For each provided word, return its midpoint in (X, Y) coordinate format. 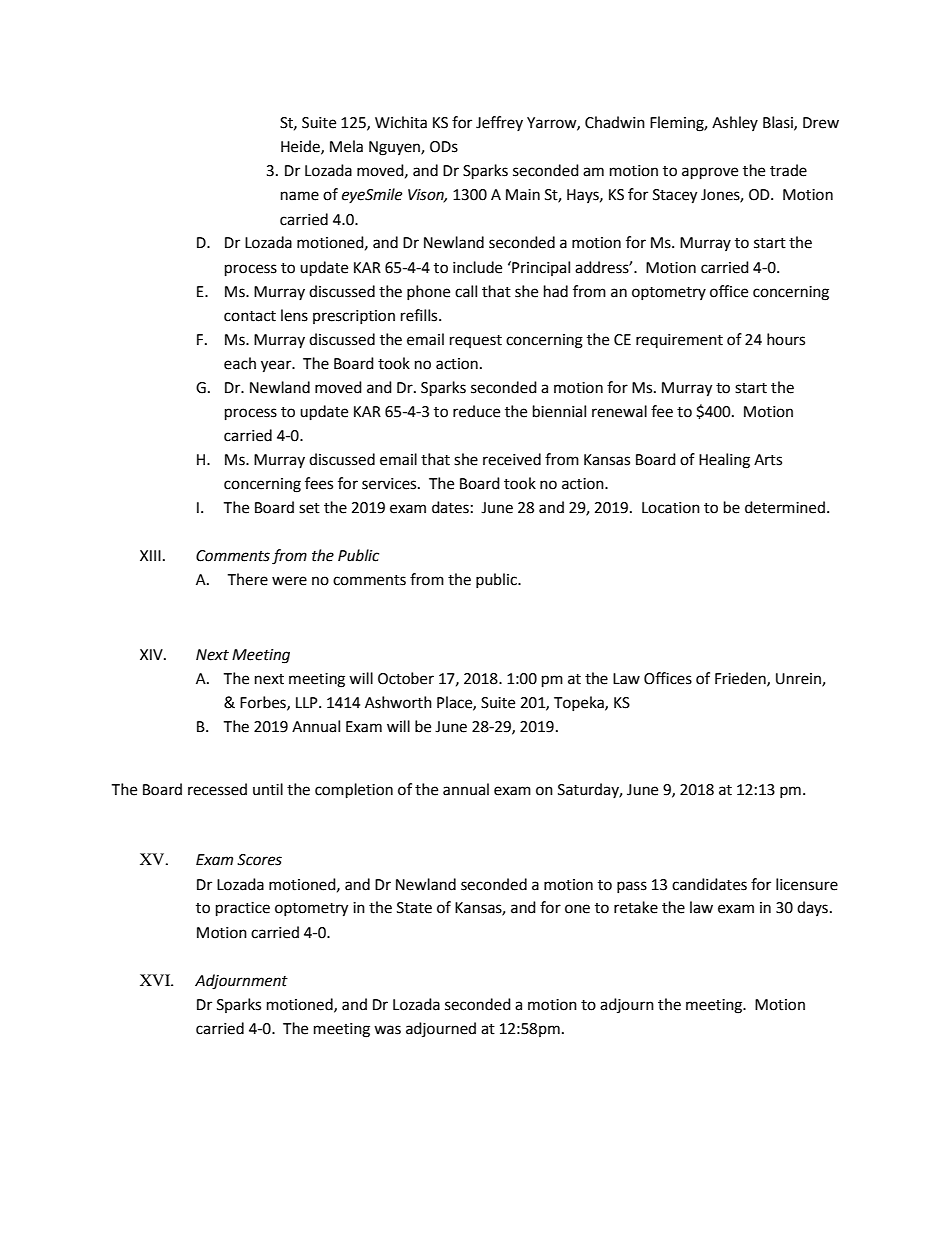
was (387, 1030)
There (247, 579)
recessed (217, 789)
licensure (807, 884)
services (390, 484)
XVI (156, 980)
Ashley (735, 123)
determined (785, 507)
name (300, 196)
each (240, 363)
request (476, 341)
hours (786, 339)
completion (354, 791)
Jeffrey (499, 123)
